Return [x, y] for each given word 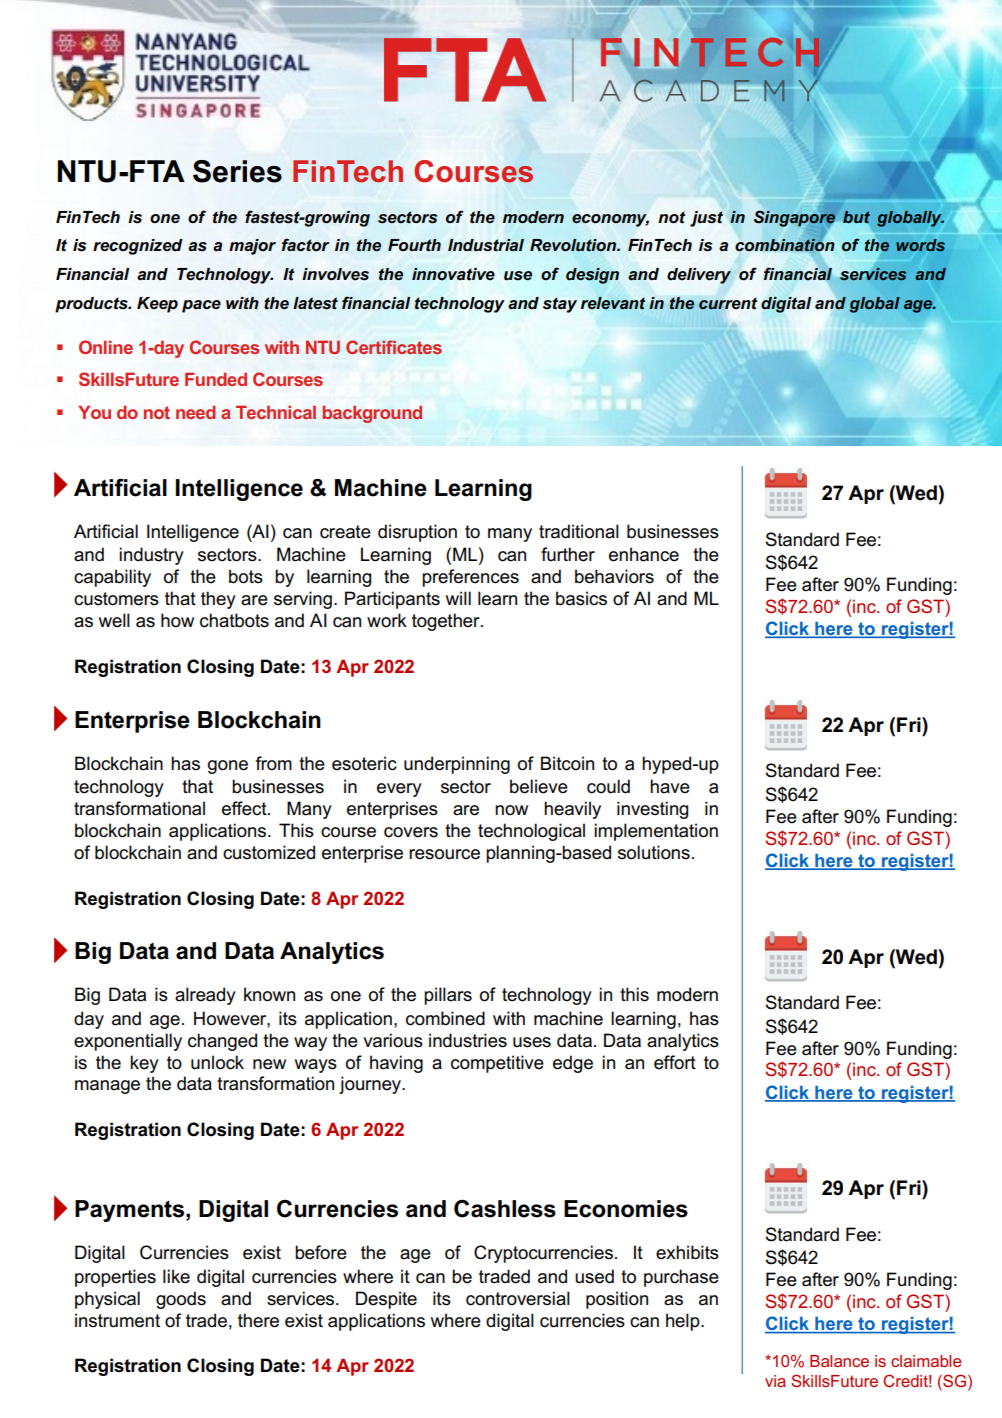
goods [181, 1300]
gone [228, 767]
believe [539, 786]
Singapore [796, 217]
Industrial [486, 245]
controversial [518, 1298]
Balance [839, 1361]
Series [237, 171]
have [670, 786]
